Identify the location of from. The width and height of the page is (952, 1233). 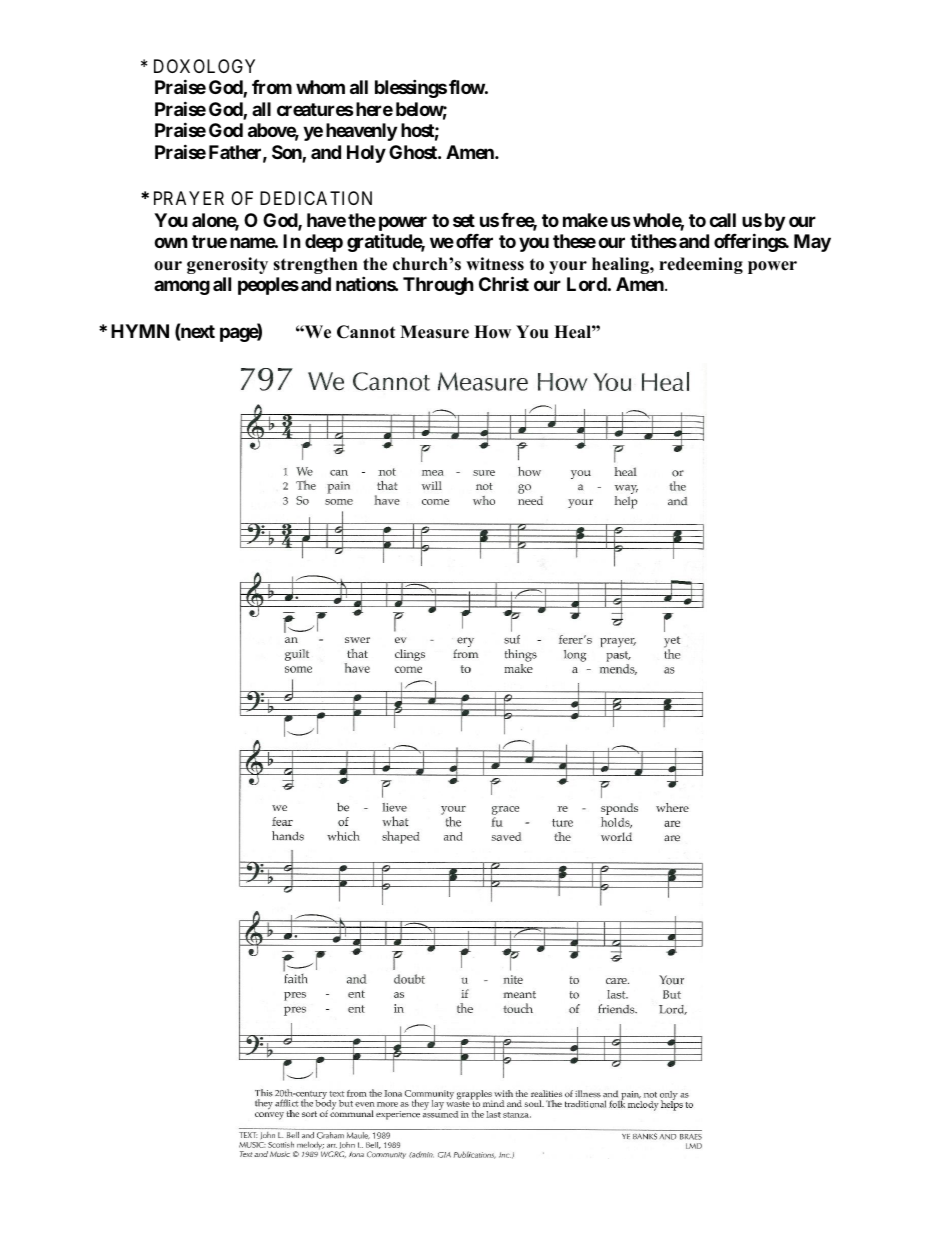
(272, 87).
